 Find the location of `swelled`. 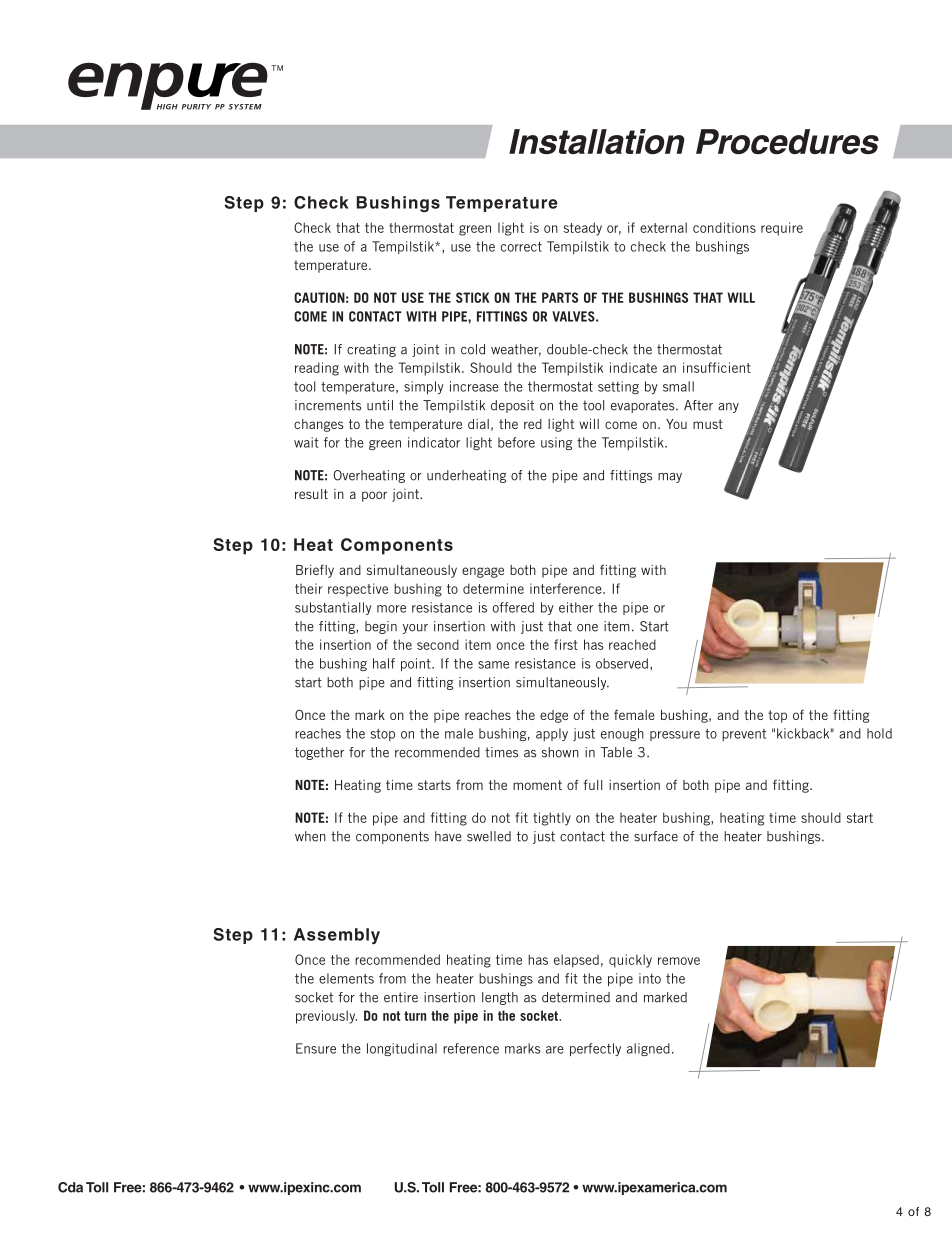

swelled is located at coordinates (489, 836).
